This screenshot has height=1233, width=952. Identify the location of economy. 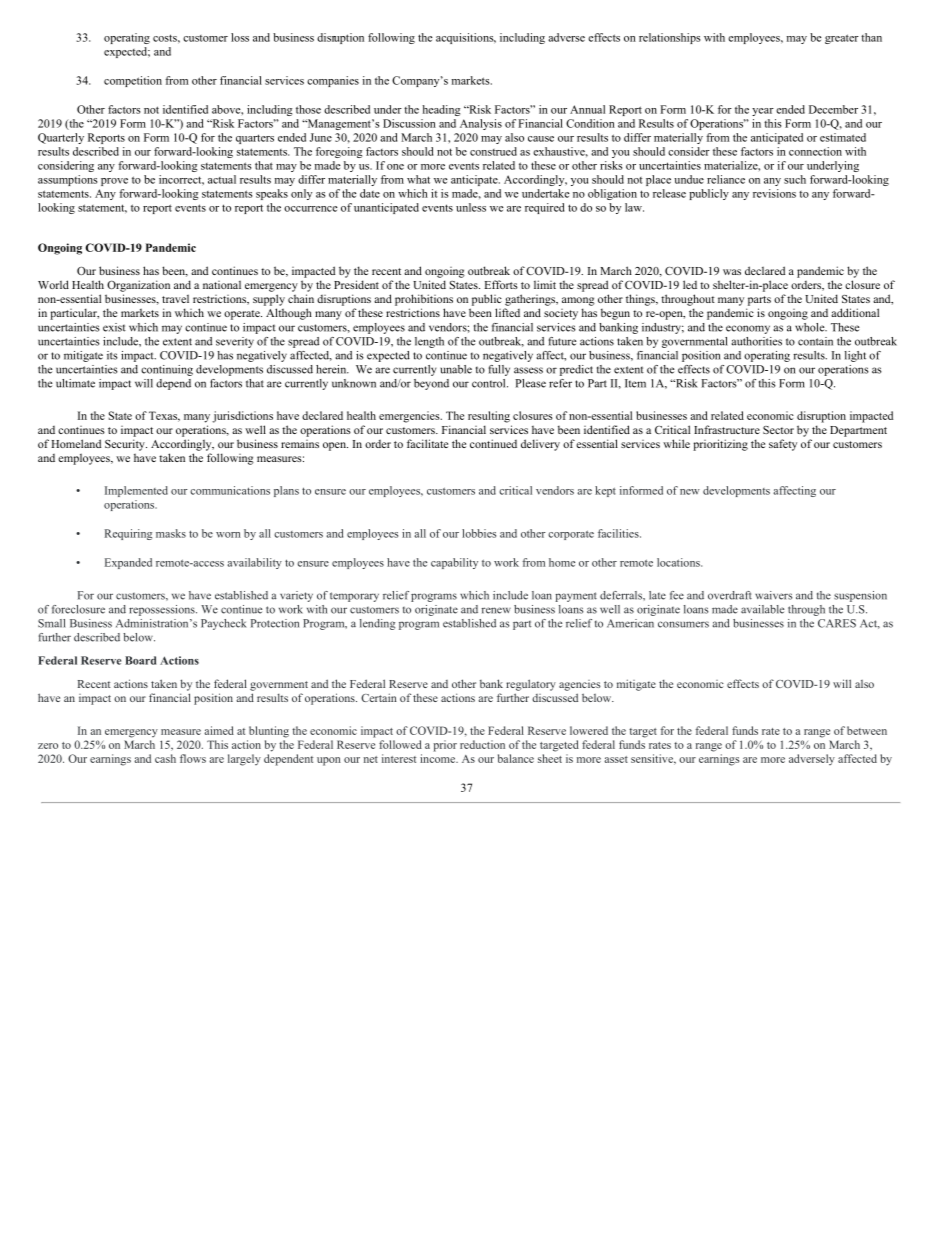
(748, 329).
